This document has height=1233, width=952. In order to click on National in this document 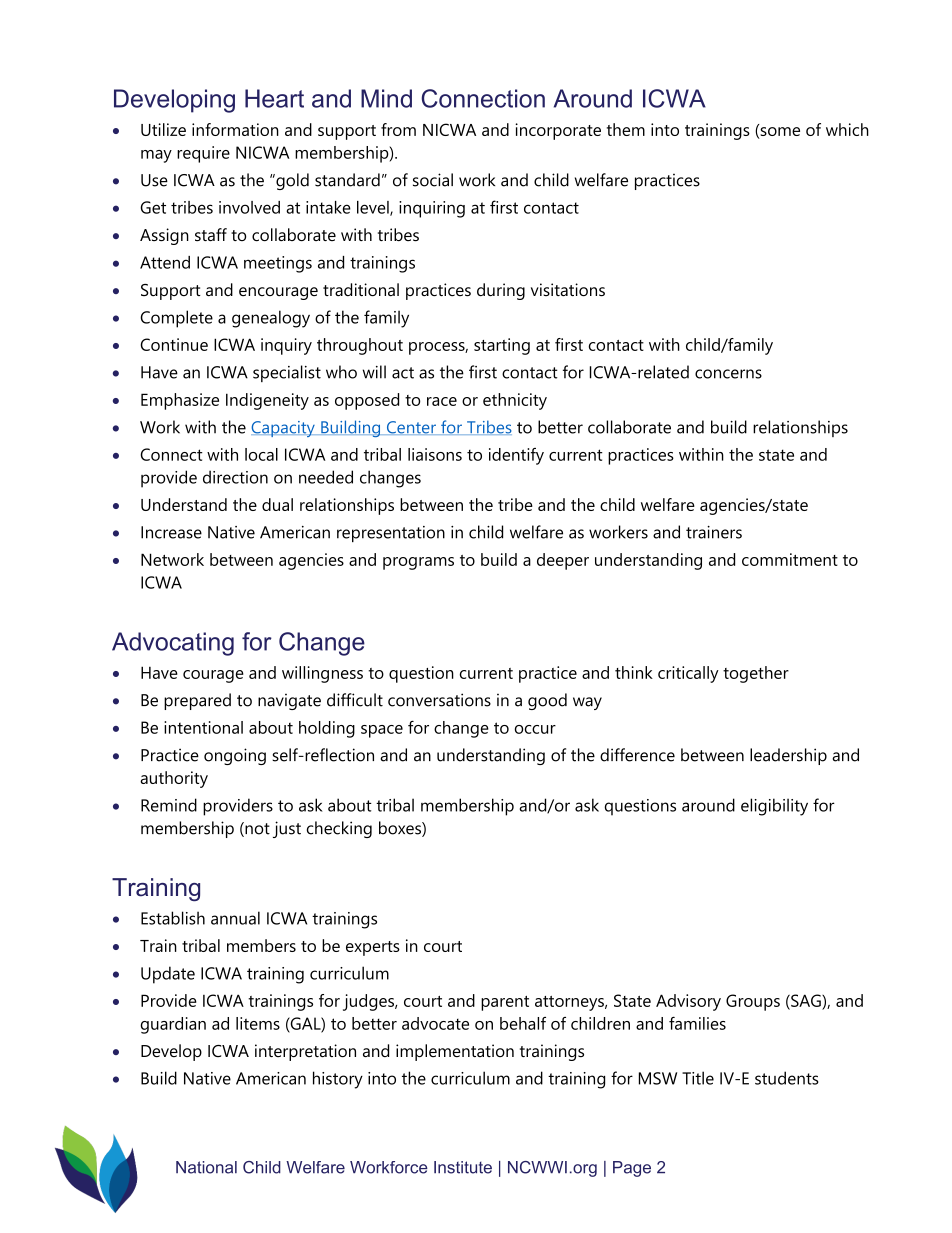, I will do `click(206, 1167)`.
